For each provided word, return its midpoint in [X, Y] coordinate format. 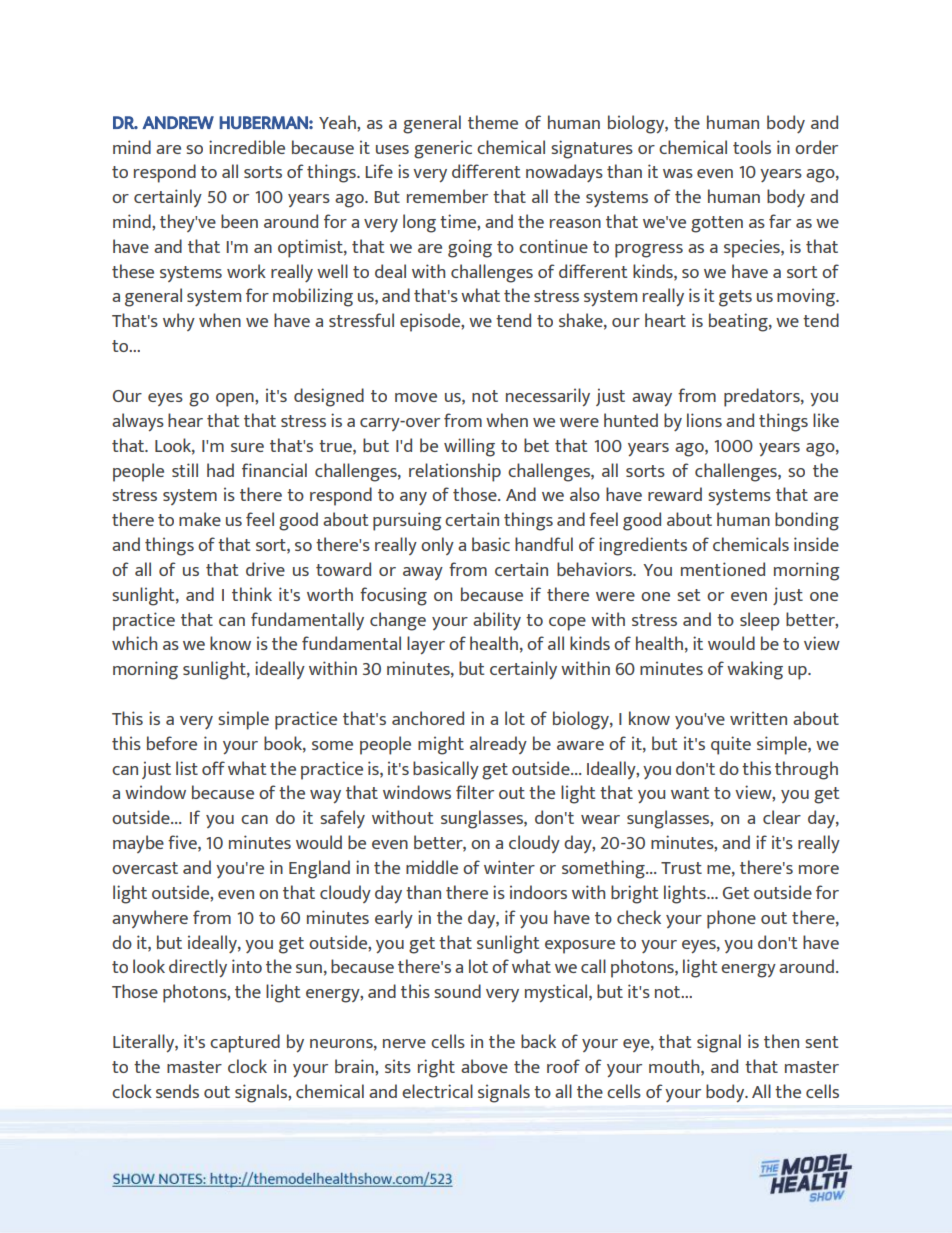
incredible [247, 147]
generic [443, 149]
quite [731, 745]
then [781, 1041]
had [220, 470]
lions [704, 420]
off [213, 768]
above [484, 1066]
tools [752, 147]
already [498, 745]
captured [245, 1043]
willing [469, 447]
